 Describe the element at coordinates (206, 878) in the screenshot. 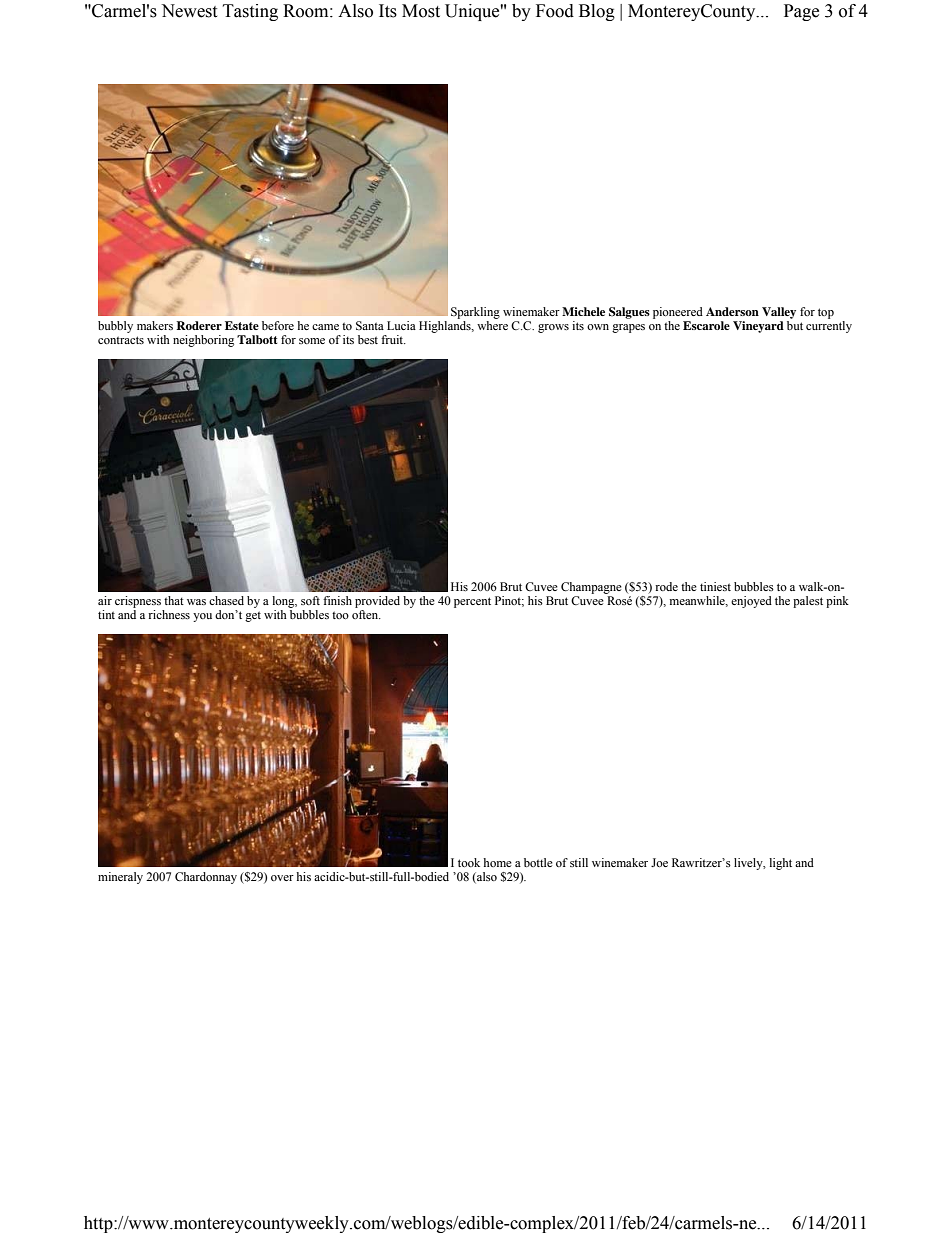

I see `Chardonnay` at that location.
